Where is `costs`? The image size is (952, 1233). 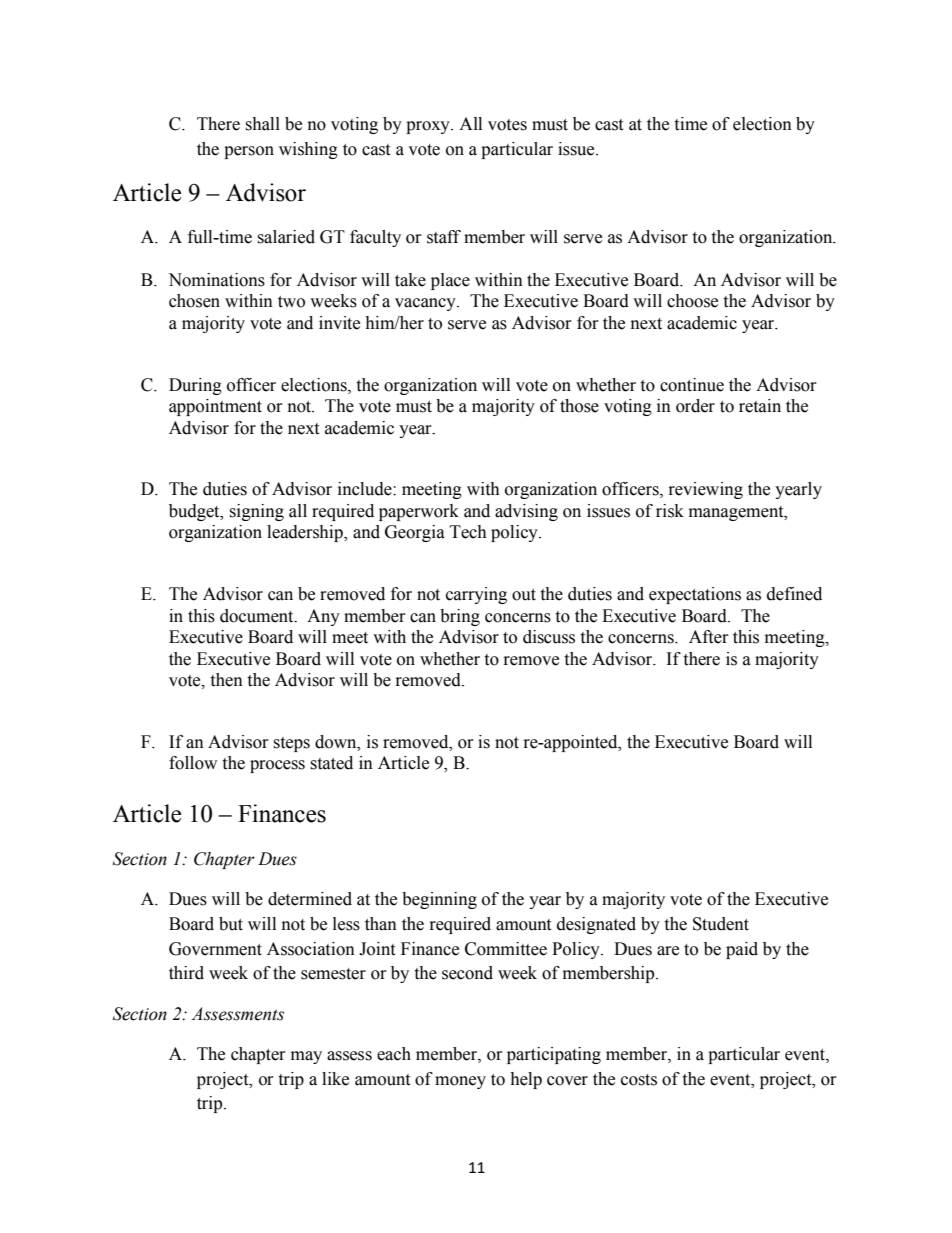 costs is located at coordinates (639, 1080).
